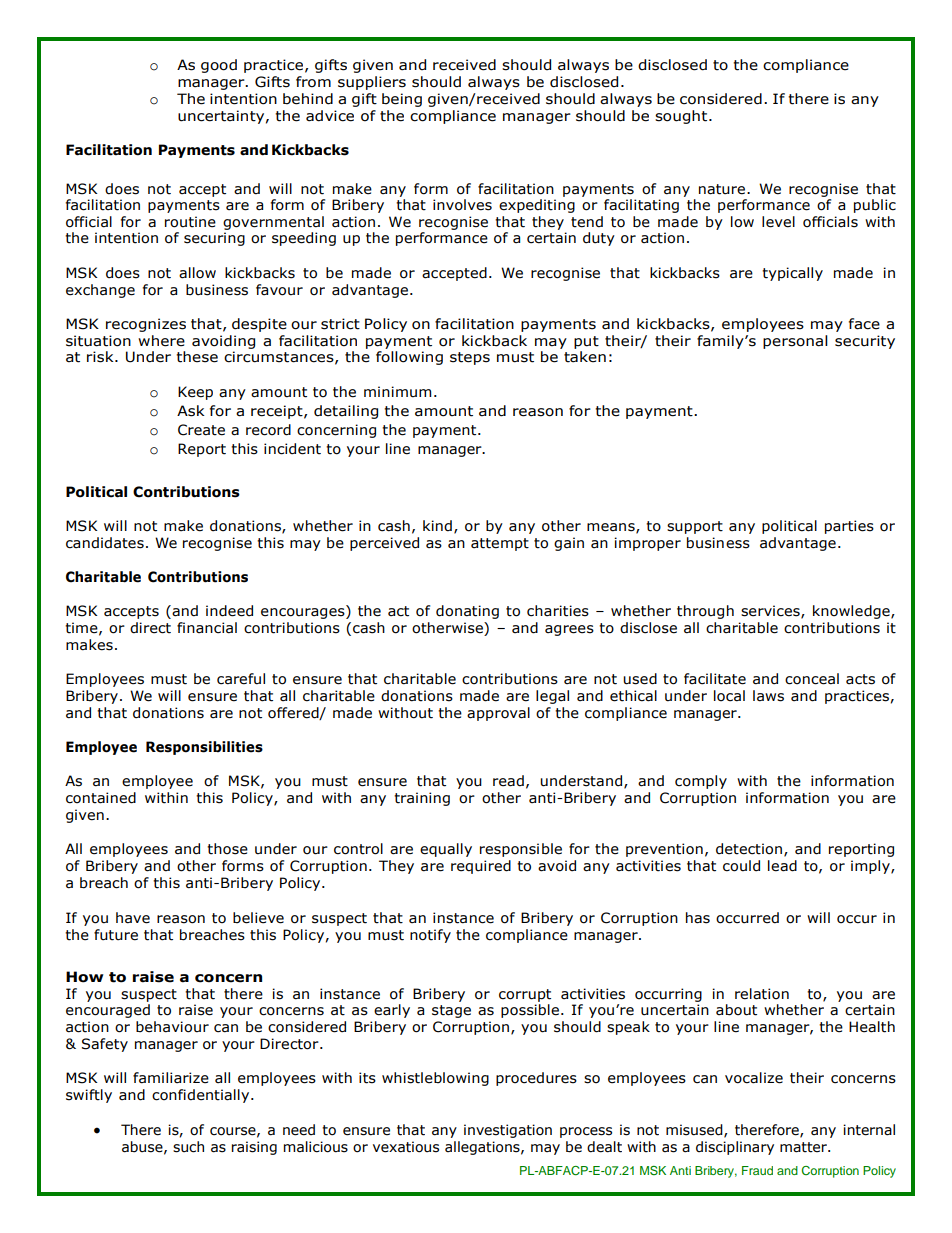 This document has width=952, height=1233. I want to click on investigation, so click(508, 1131).
